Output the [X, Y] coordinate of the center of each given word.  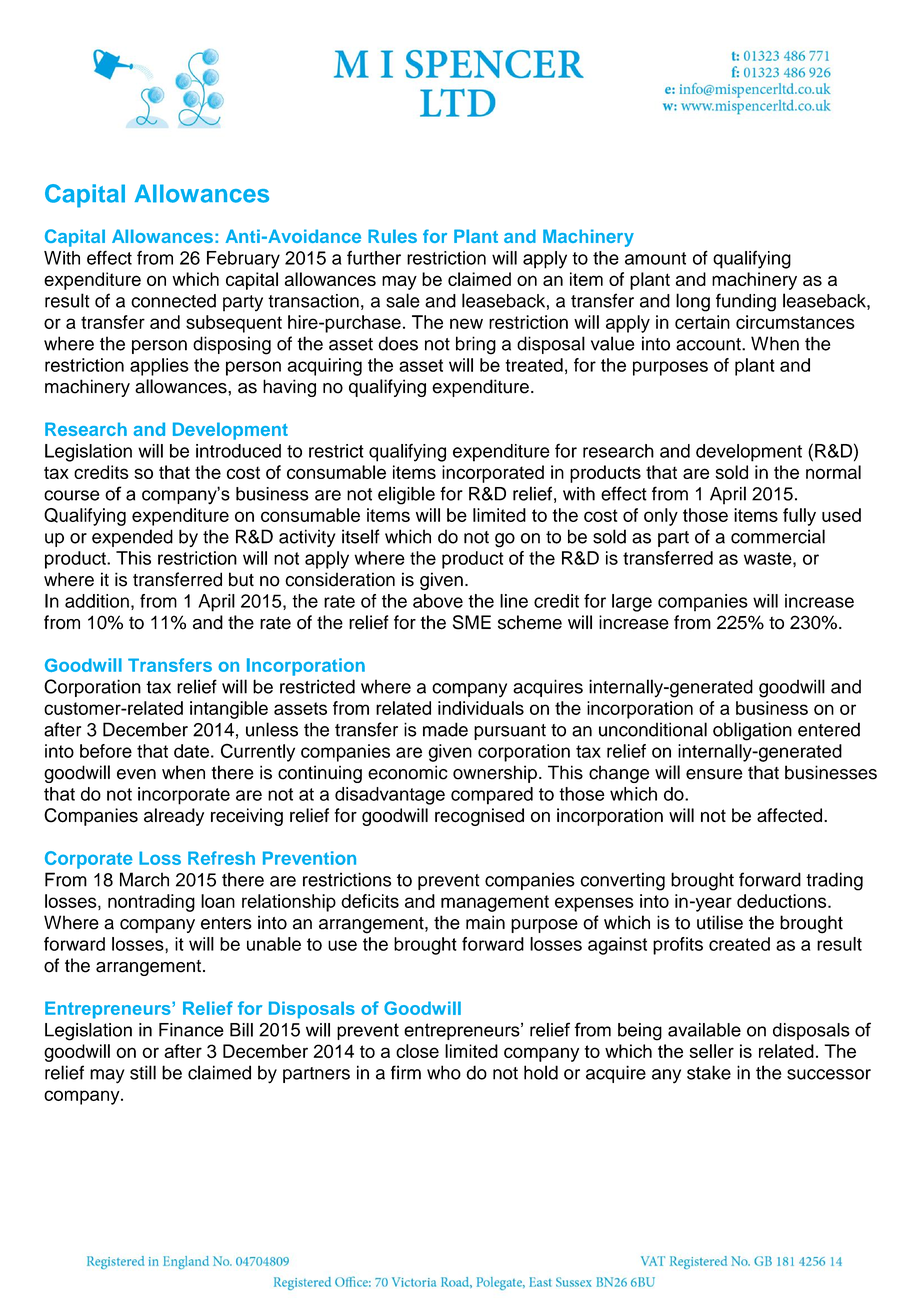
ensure [714, 774]
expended [132, 538]
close [417, 1051]
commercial [778, 536]
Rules [392, 236]
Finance [191, 1030]
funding [746, 302]
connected [173, 301]
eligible [406, 495]
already [174, 817]
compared [492, 796]
